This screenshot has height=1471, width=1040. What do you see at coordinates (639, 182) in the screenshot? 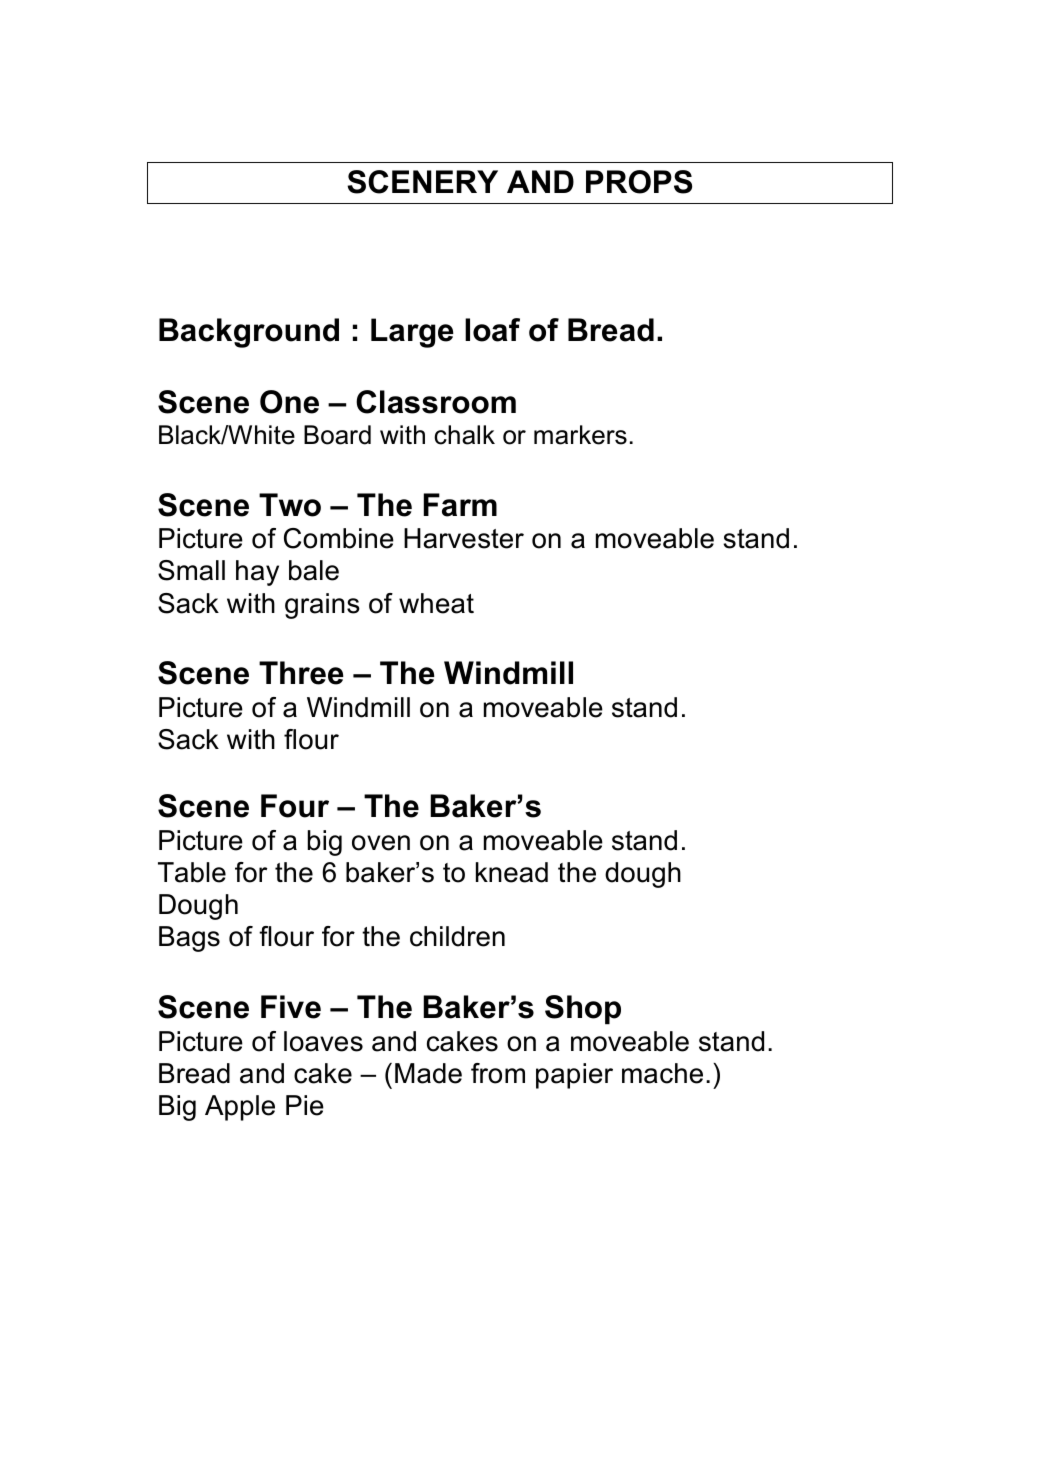
I see `PROPS` at bounding box center [639, 182].
